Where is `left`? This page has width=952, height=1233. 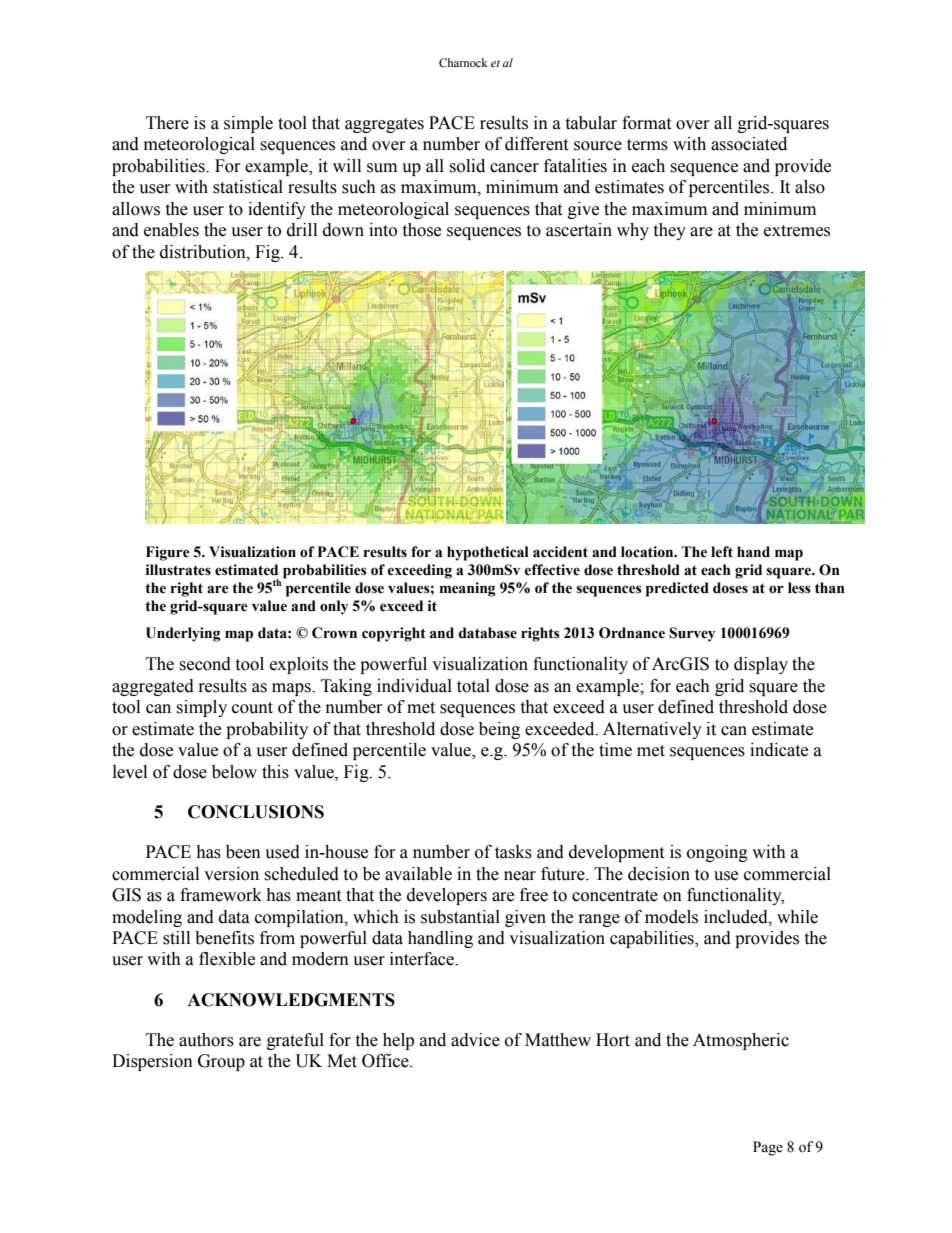 left is located at coordinates (722, 552).
